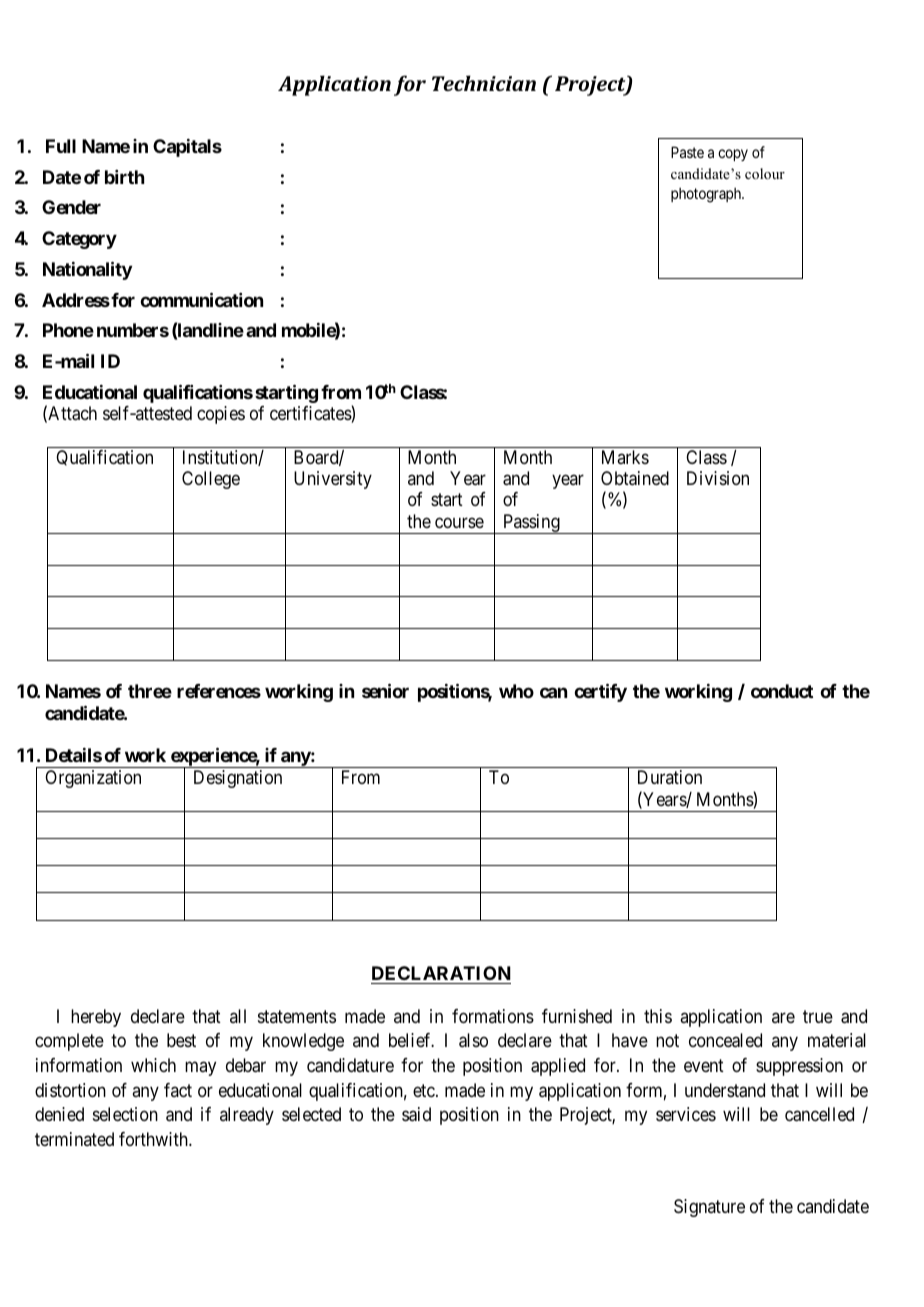 Image resolution: width=924 pixels, height=1307 pixels. I want to click on said, so click(416, 1114).
